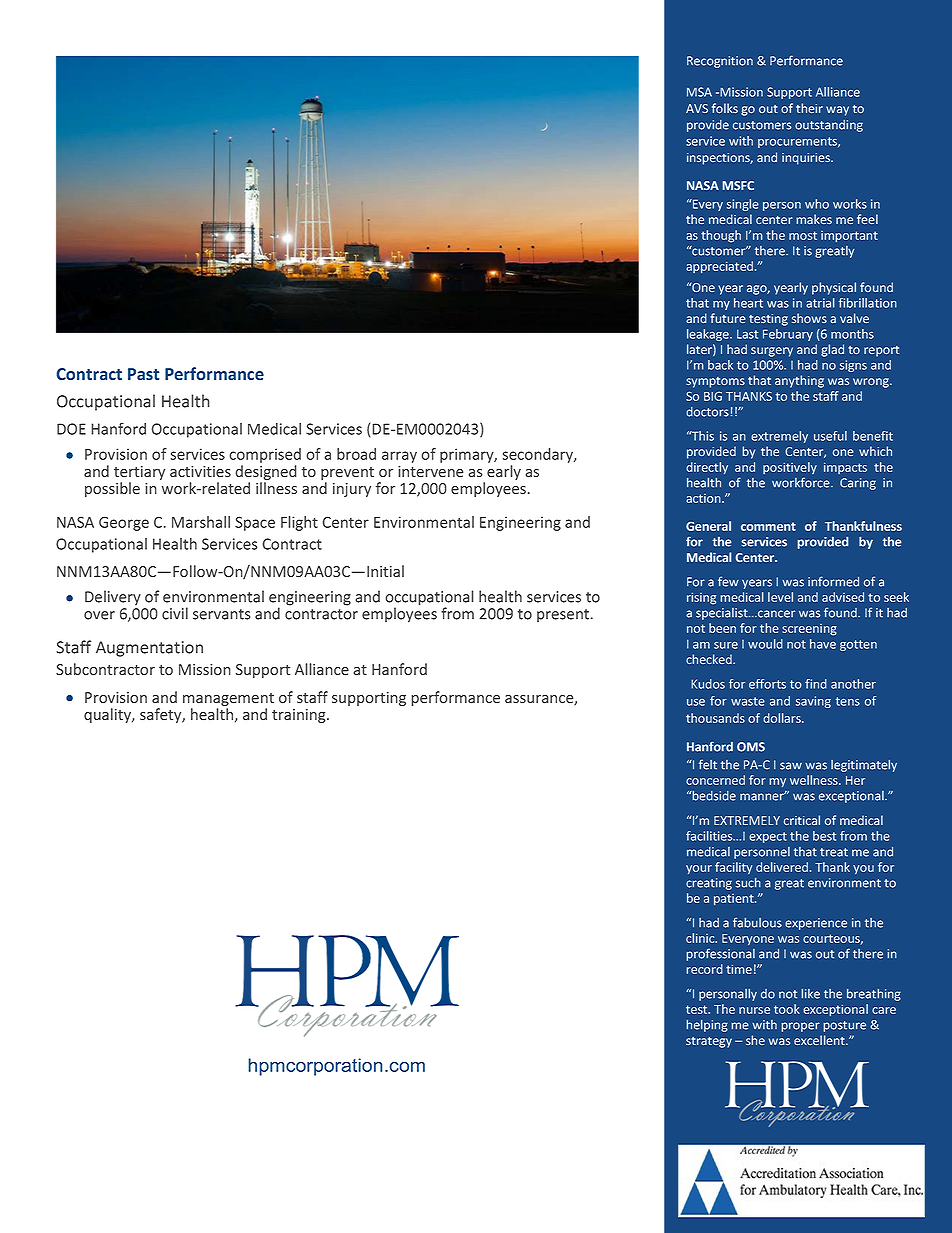 The image size is (952, 1233). What do you see at coordinates (563, 615) in the image?
I see `present` at bounding box center [563, 615].
